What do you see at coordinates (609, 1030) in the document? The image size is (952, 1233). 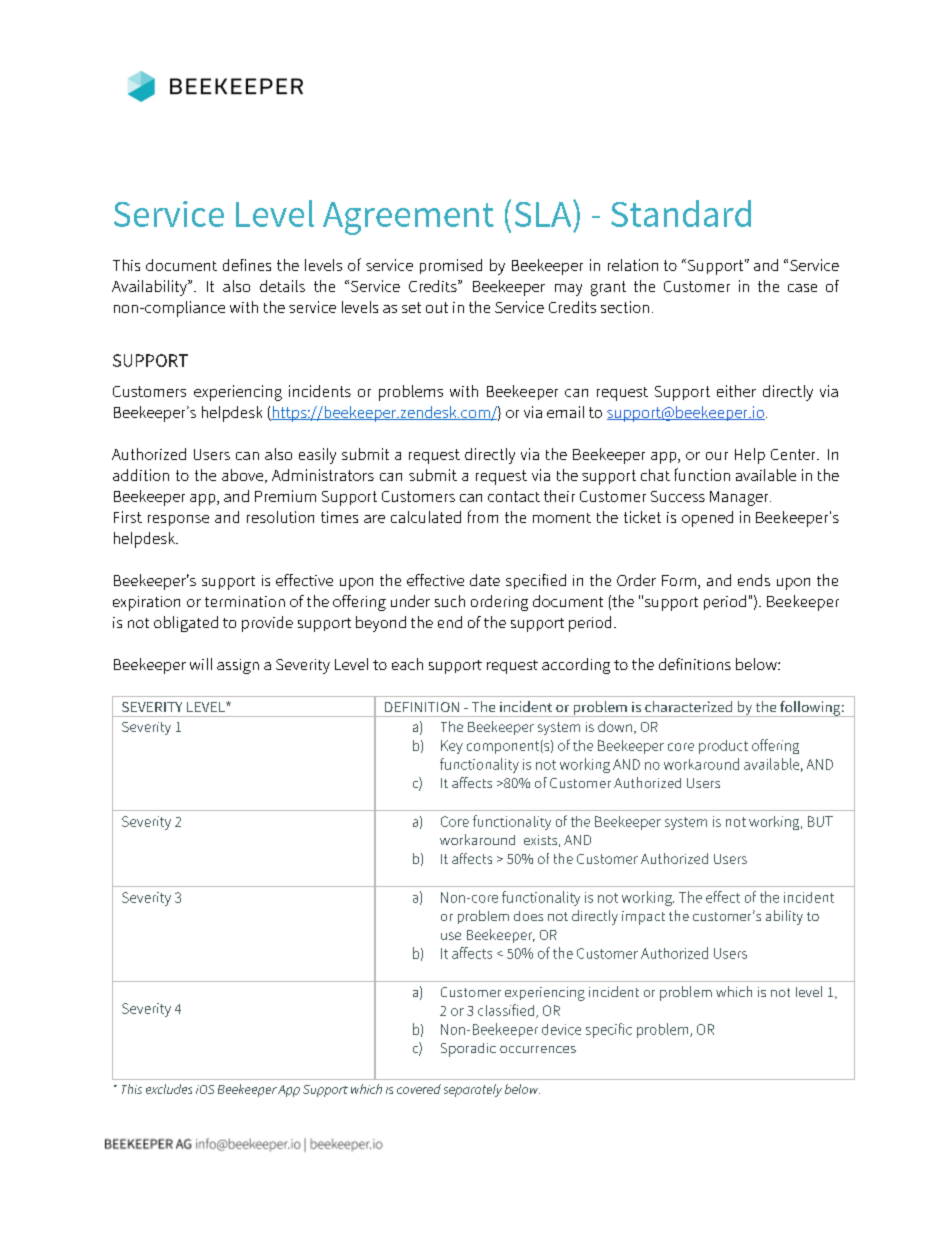 I see `specific` at bounding box center [609, 1030].
